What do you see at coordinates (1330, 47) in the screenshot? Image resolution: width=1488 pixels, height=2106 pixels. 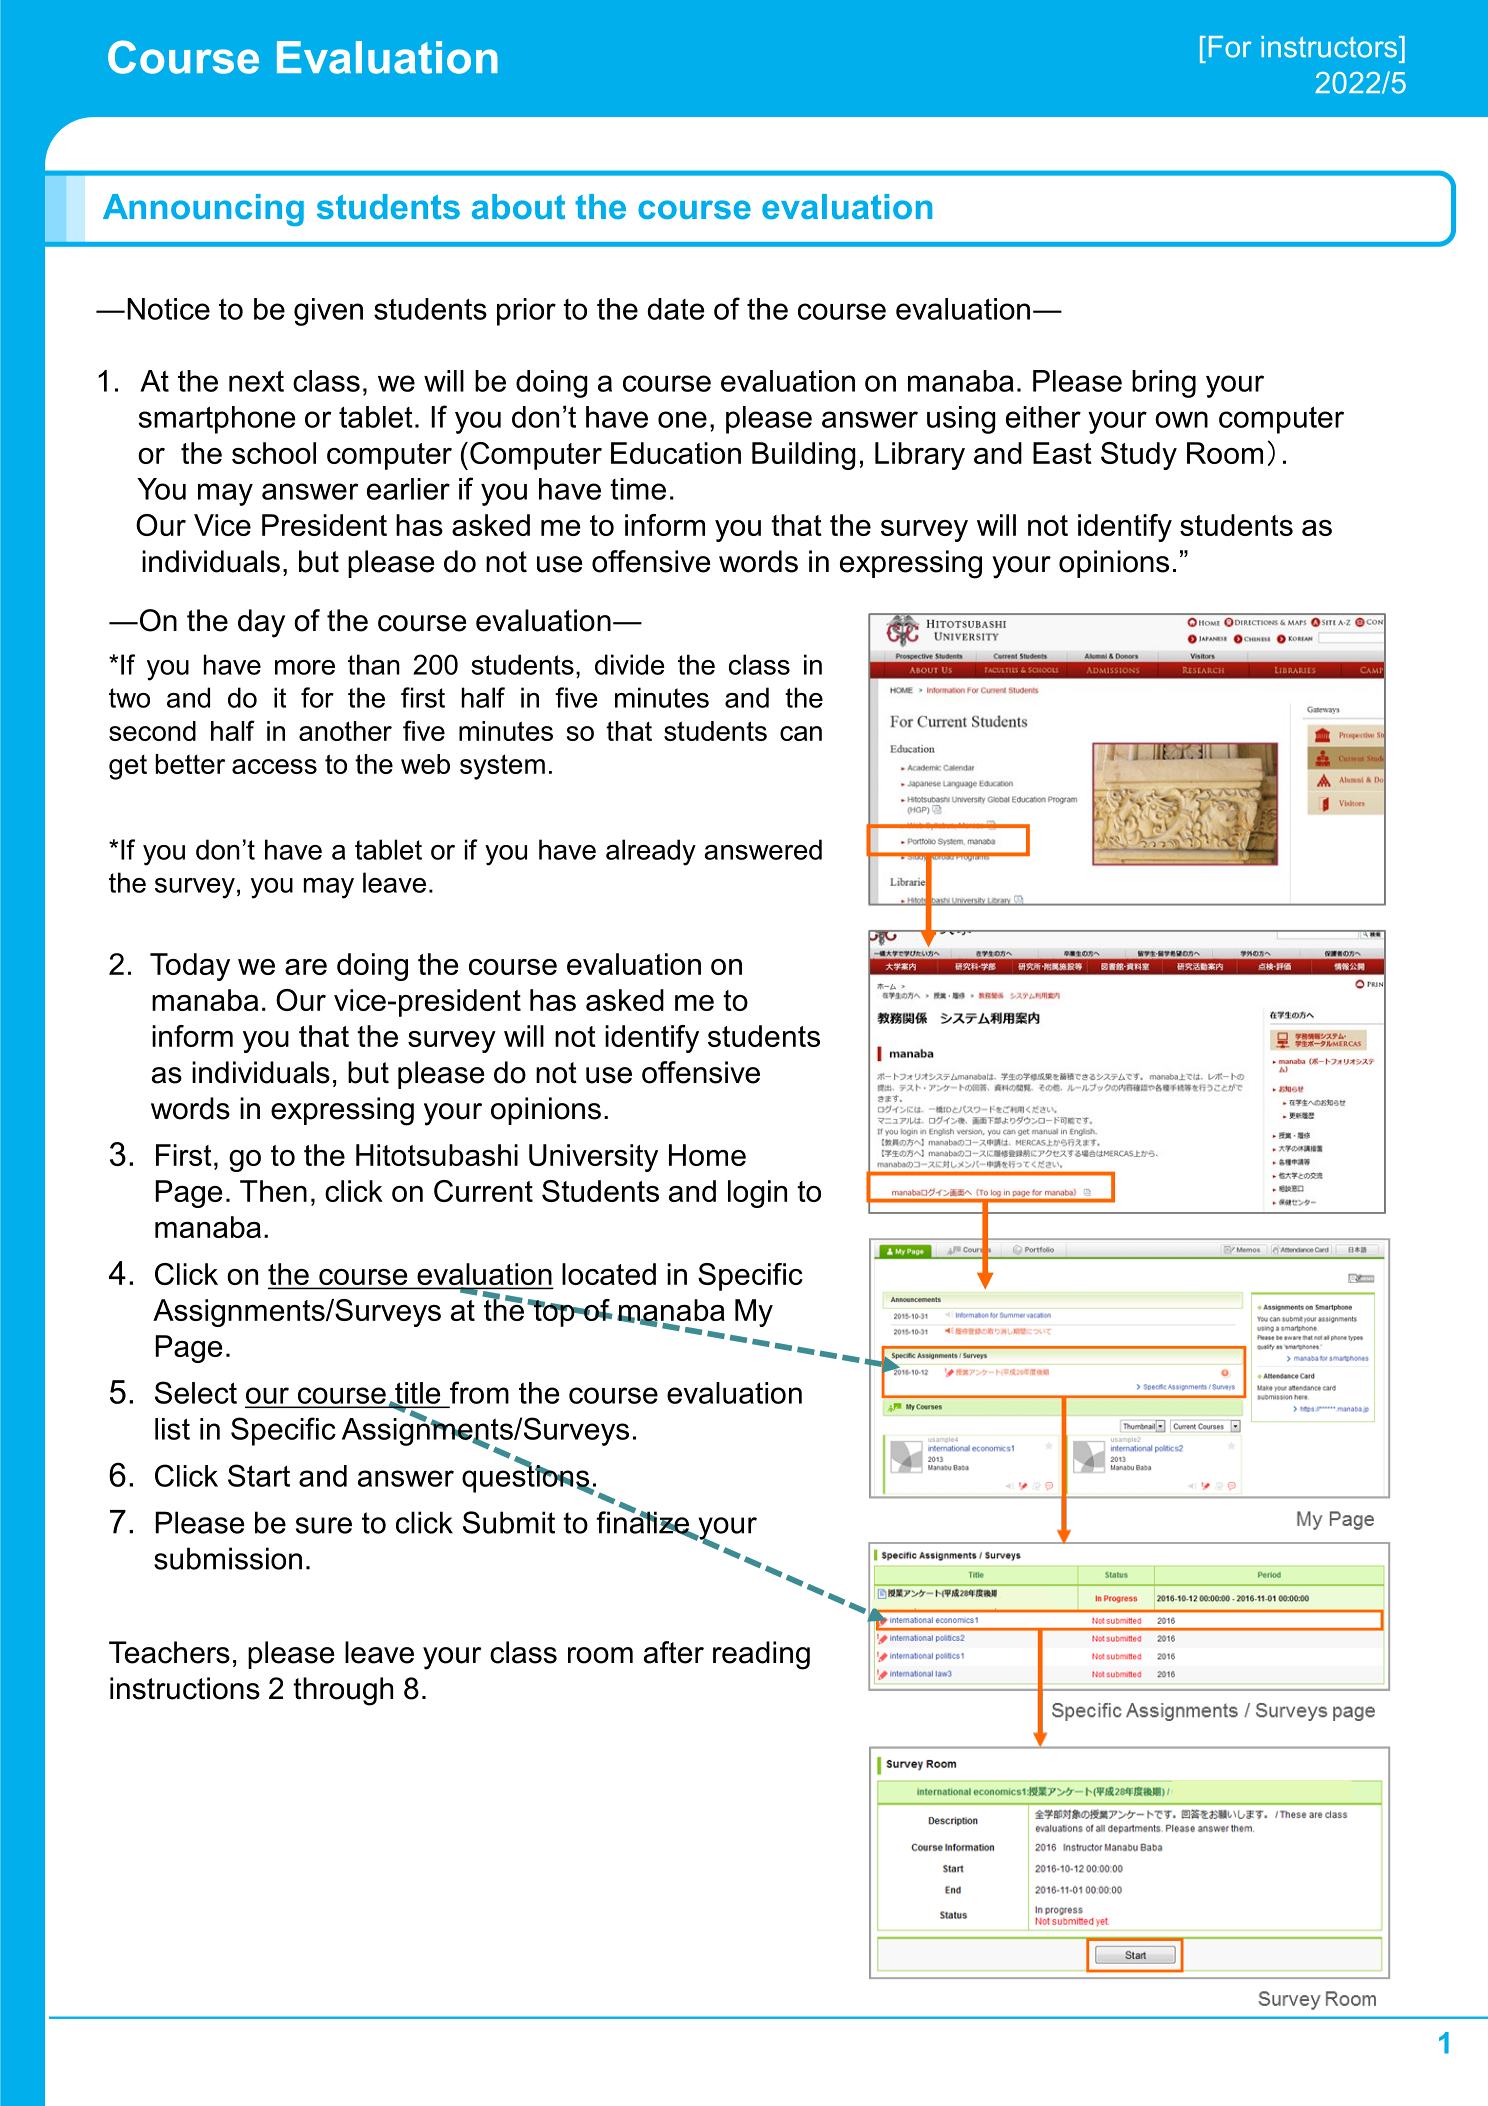 I see `instructors` at bounding box center [1330, 47].
